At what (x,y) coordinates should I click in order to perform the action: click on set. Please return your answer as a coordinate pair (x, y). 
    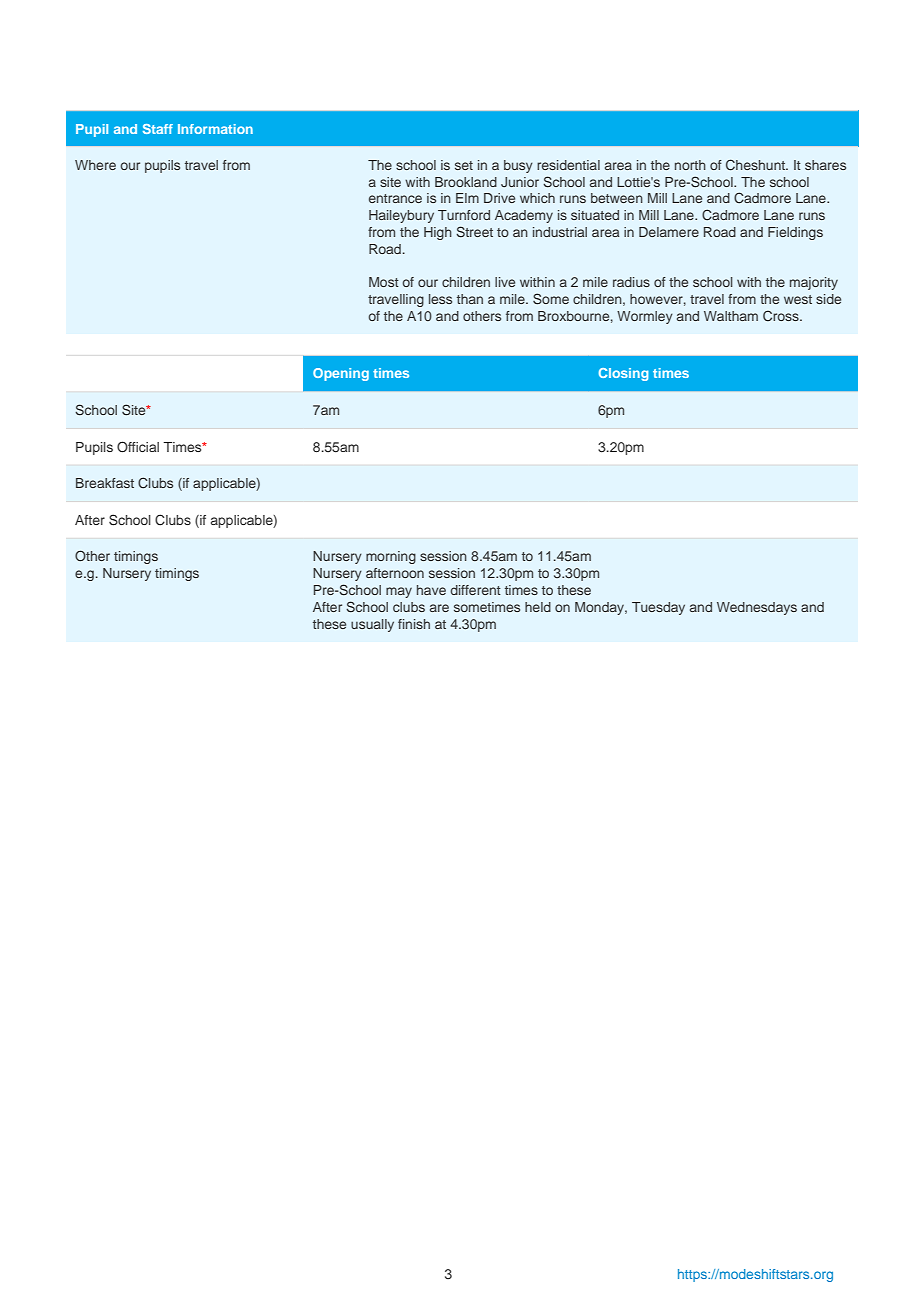
    Looking at the image, I should click on (464, 165).
